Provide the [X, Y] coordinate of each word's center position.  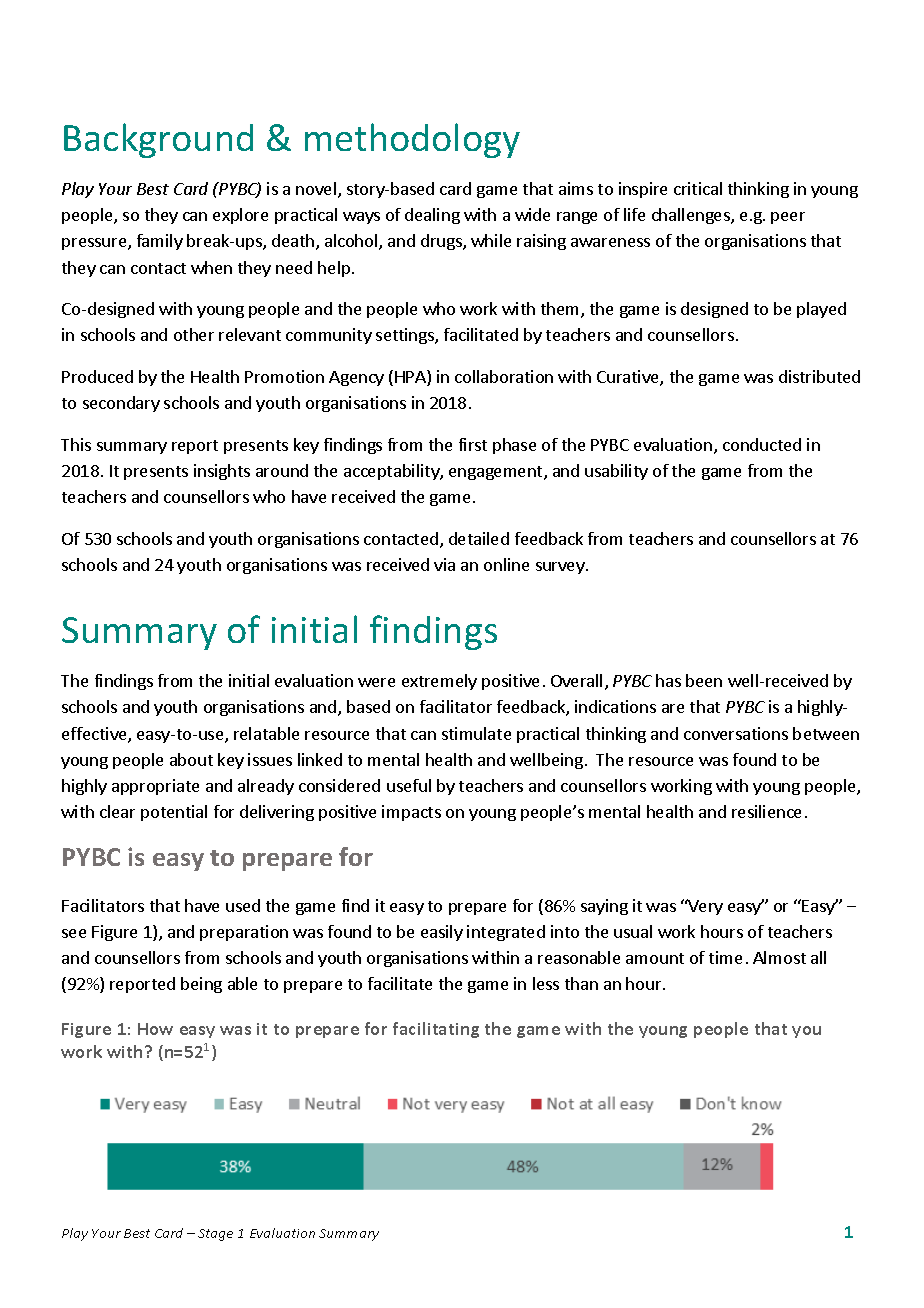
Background [158, 140]
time [725, 957]
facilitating [436, 1030]
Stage [215, 1235]
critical [698, 188]
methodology [412, 140]
